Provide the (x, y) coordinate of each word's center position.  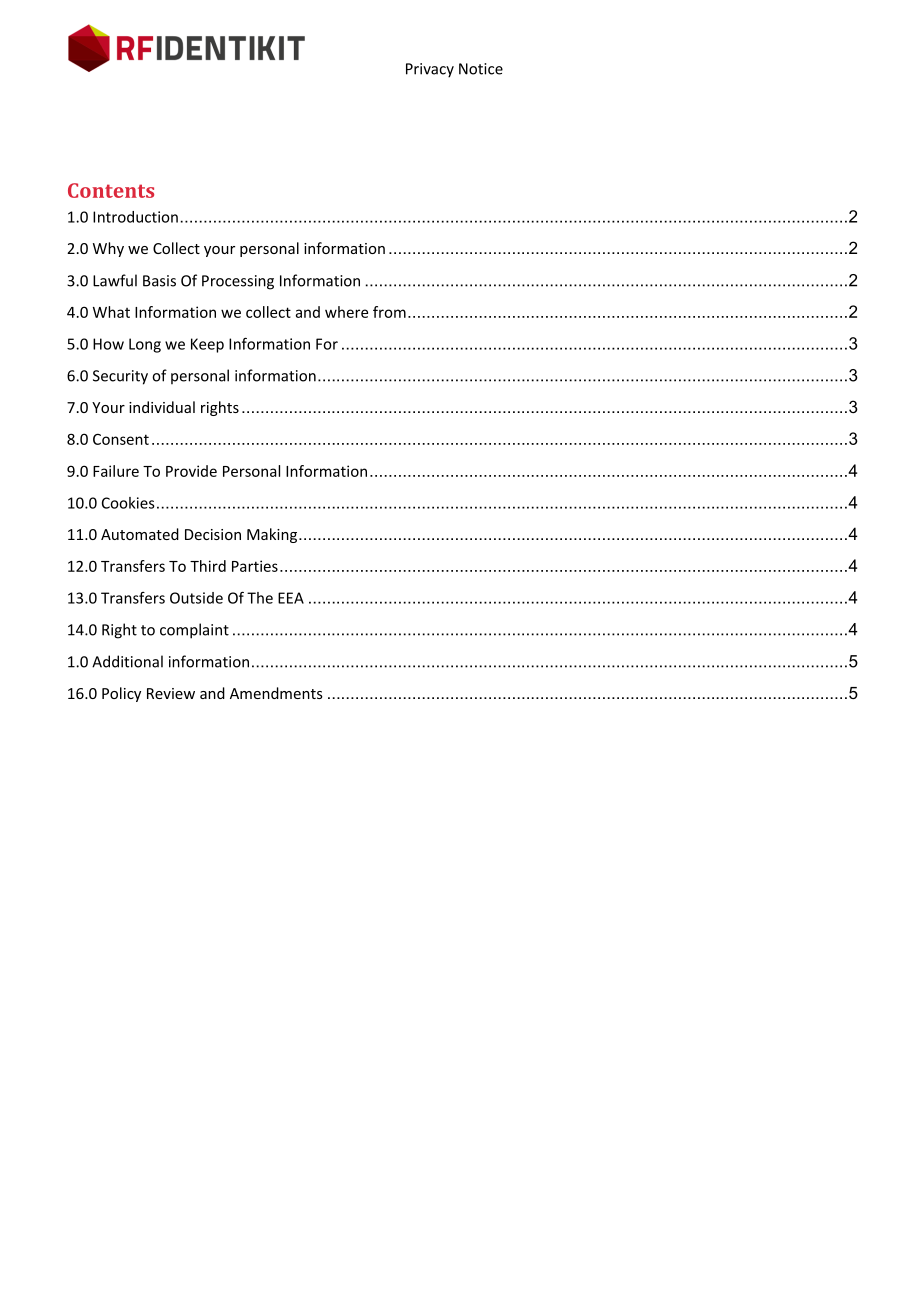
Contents (111, 190)
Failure (116, 471)
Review (171, 693)
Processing (238, 282)
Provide (191, 471)
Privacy (430, 70)
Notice (481, 69)
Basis (159, 281)
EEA (291, 598)
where (346, 312)
